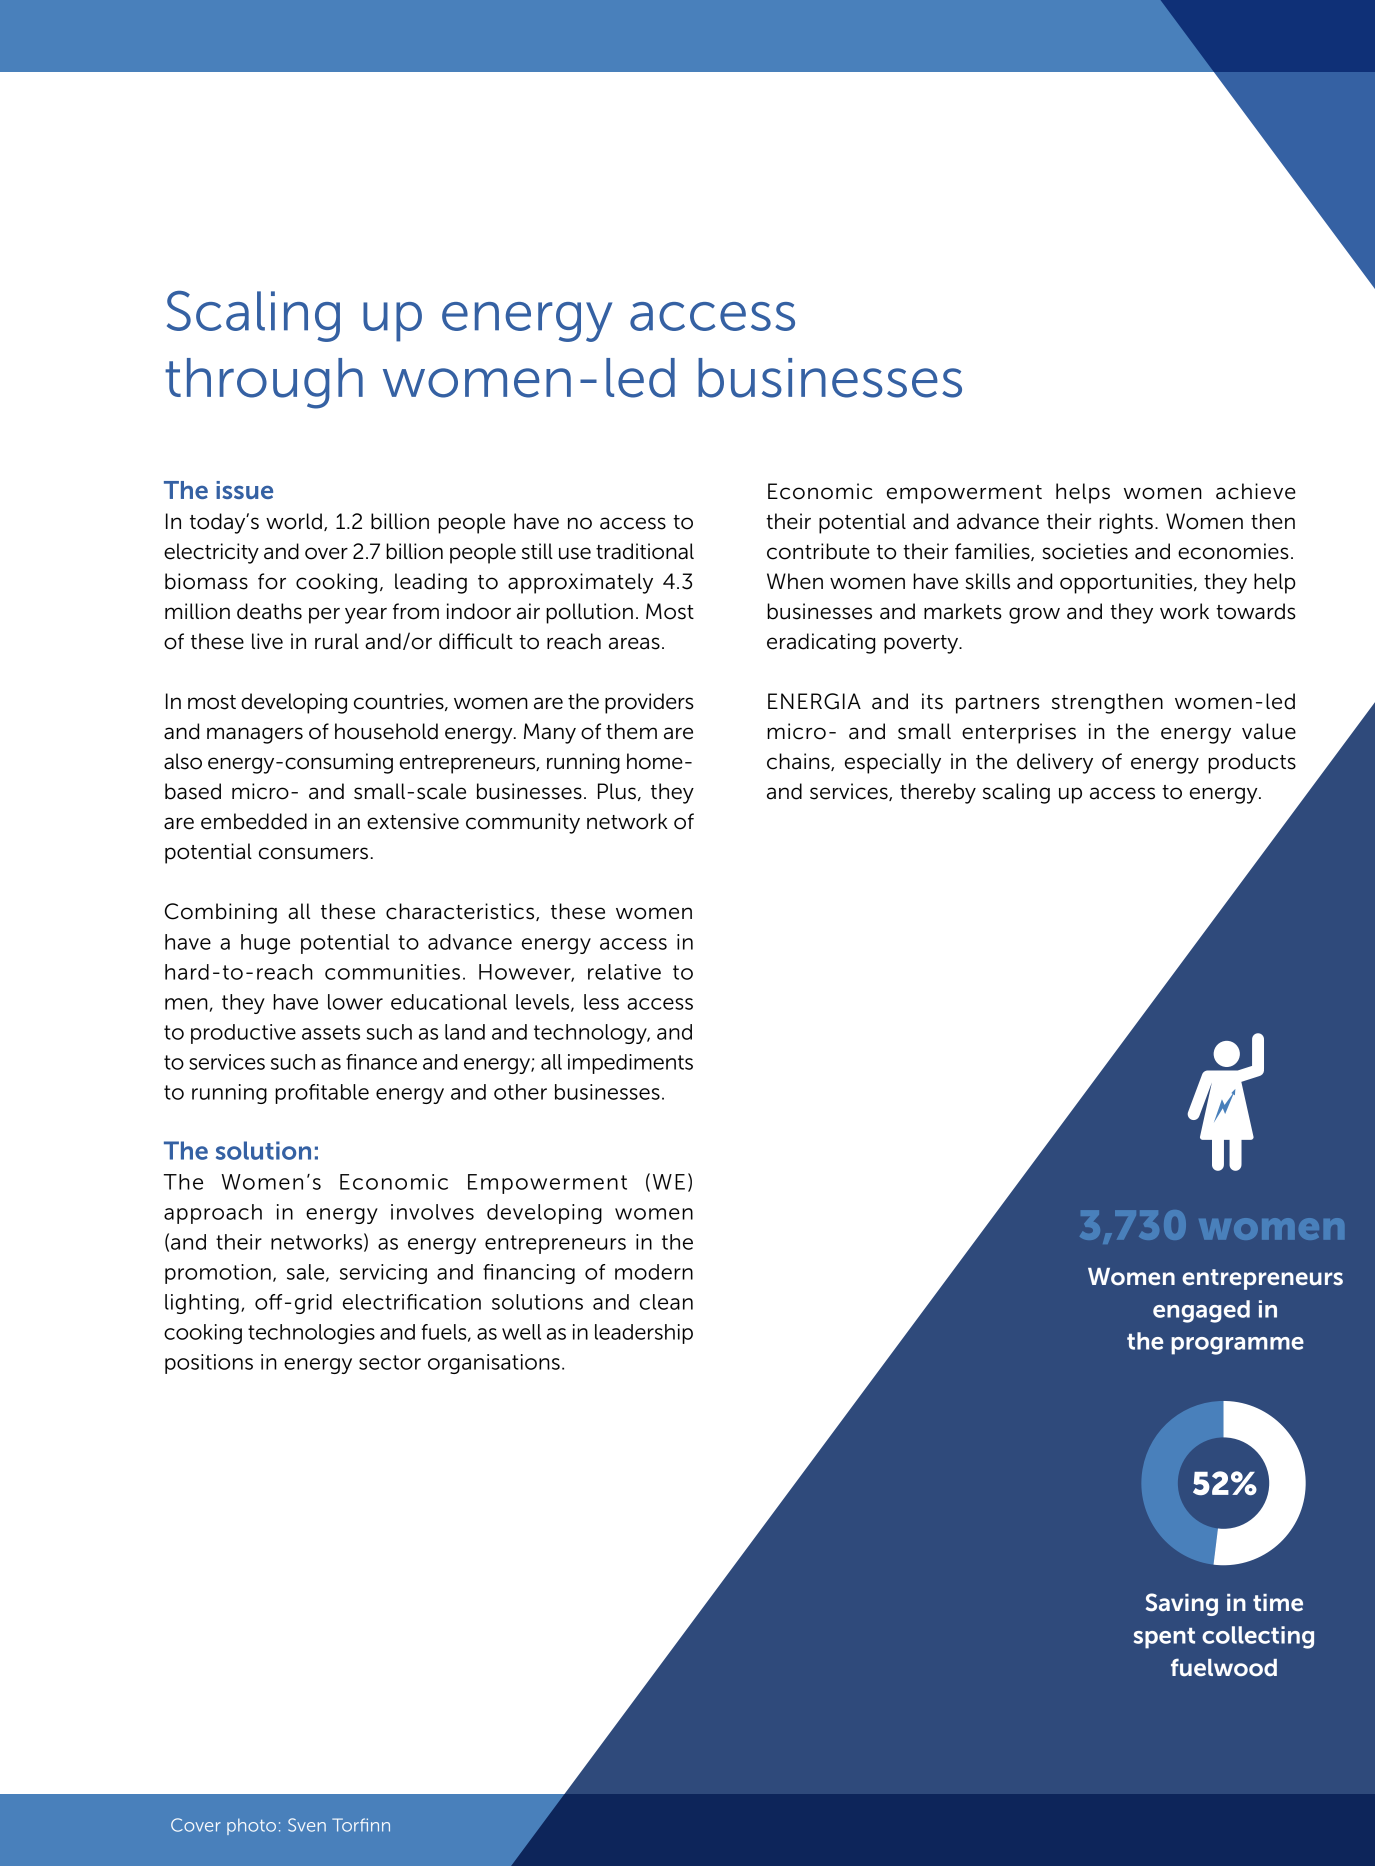 The width and height of the screenshot is (1375, 1866). What do you see at coordinates (1201, 1311) in the screenshot?
I see `engaged` at bounding box center [1201, 1311].
